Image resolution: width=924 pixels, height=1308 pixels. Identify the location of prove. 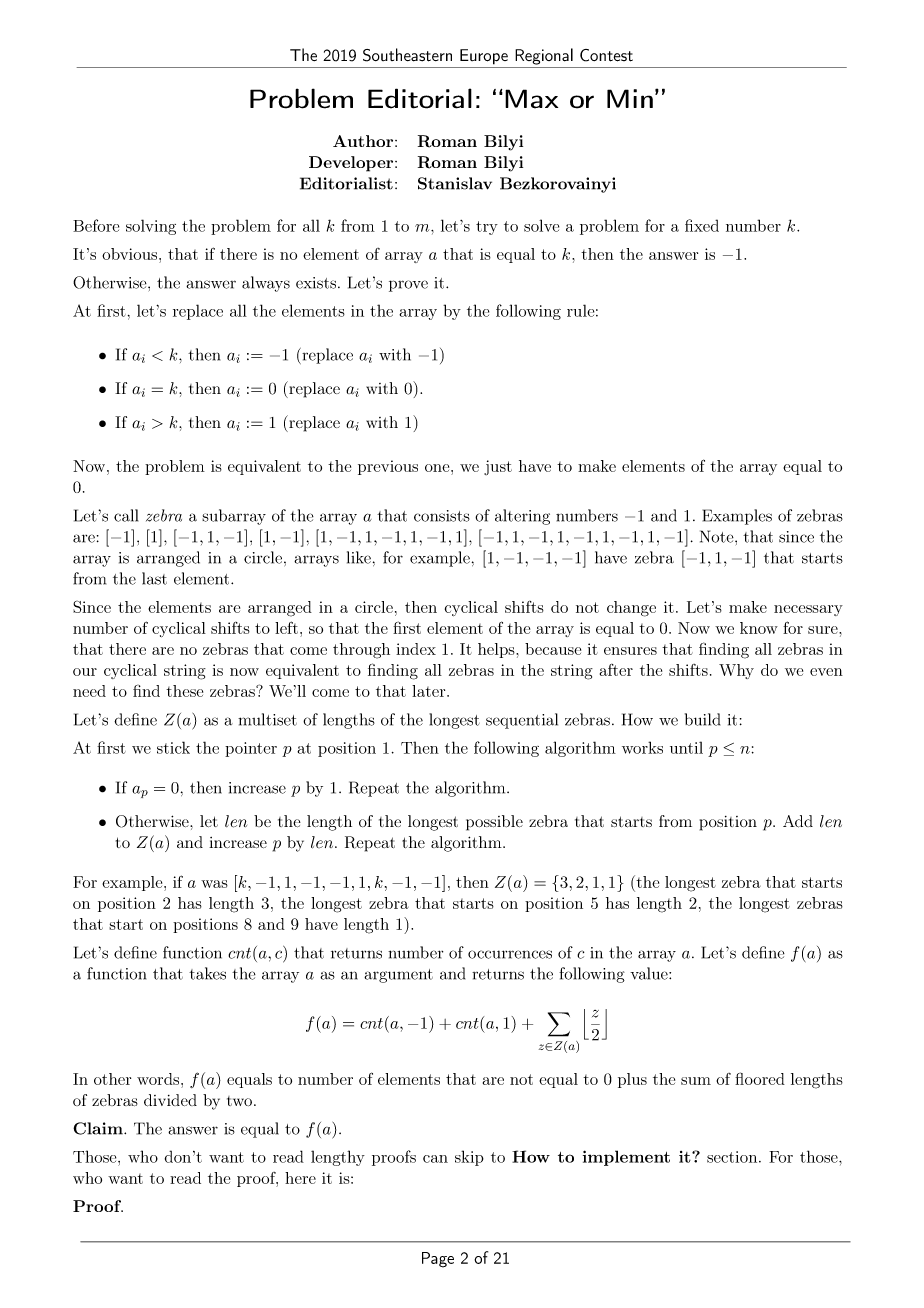
(408, 286).
